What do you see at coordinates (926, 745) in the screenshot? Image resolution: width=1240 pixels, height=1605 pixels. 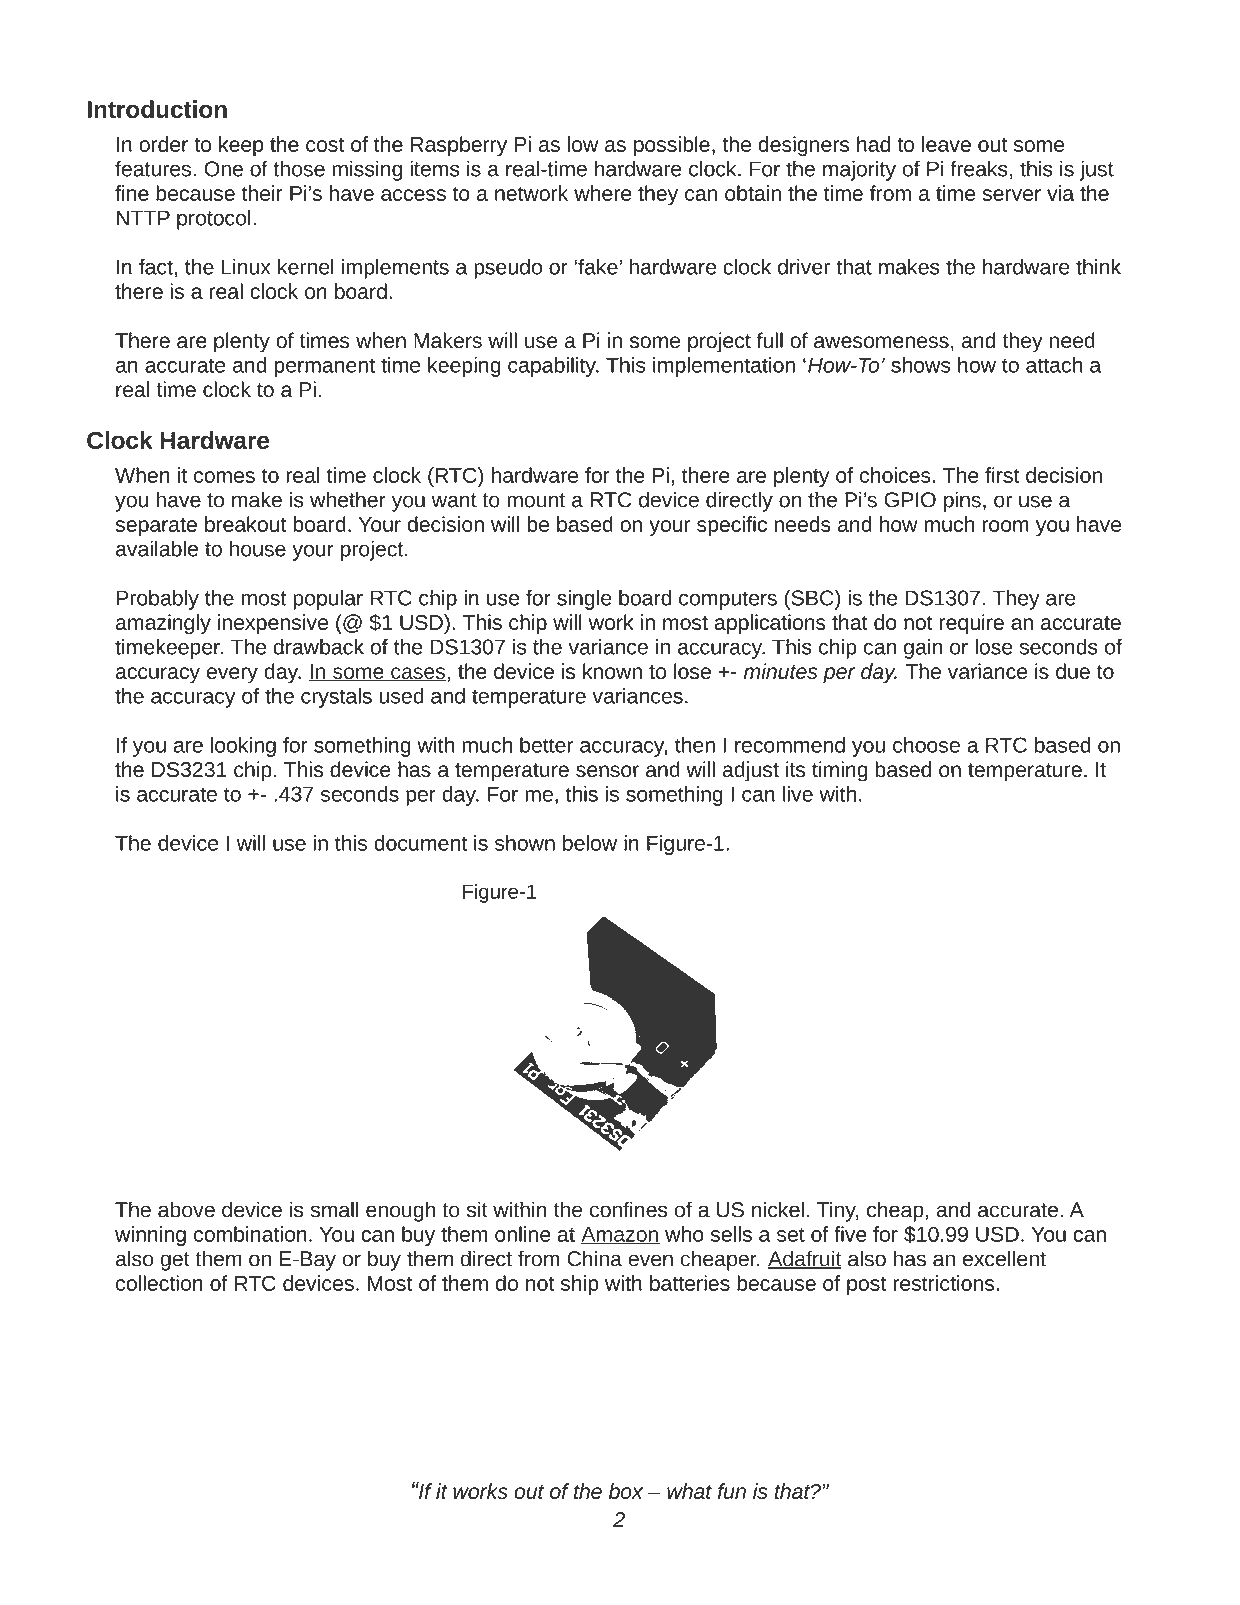 I see `choose` at bounding box center [926, 745].
